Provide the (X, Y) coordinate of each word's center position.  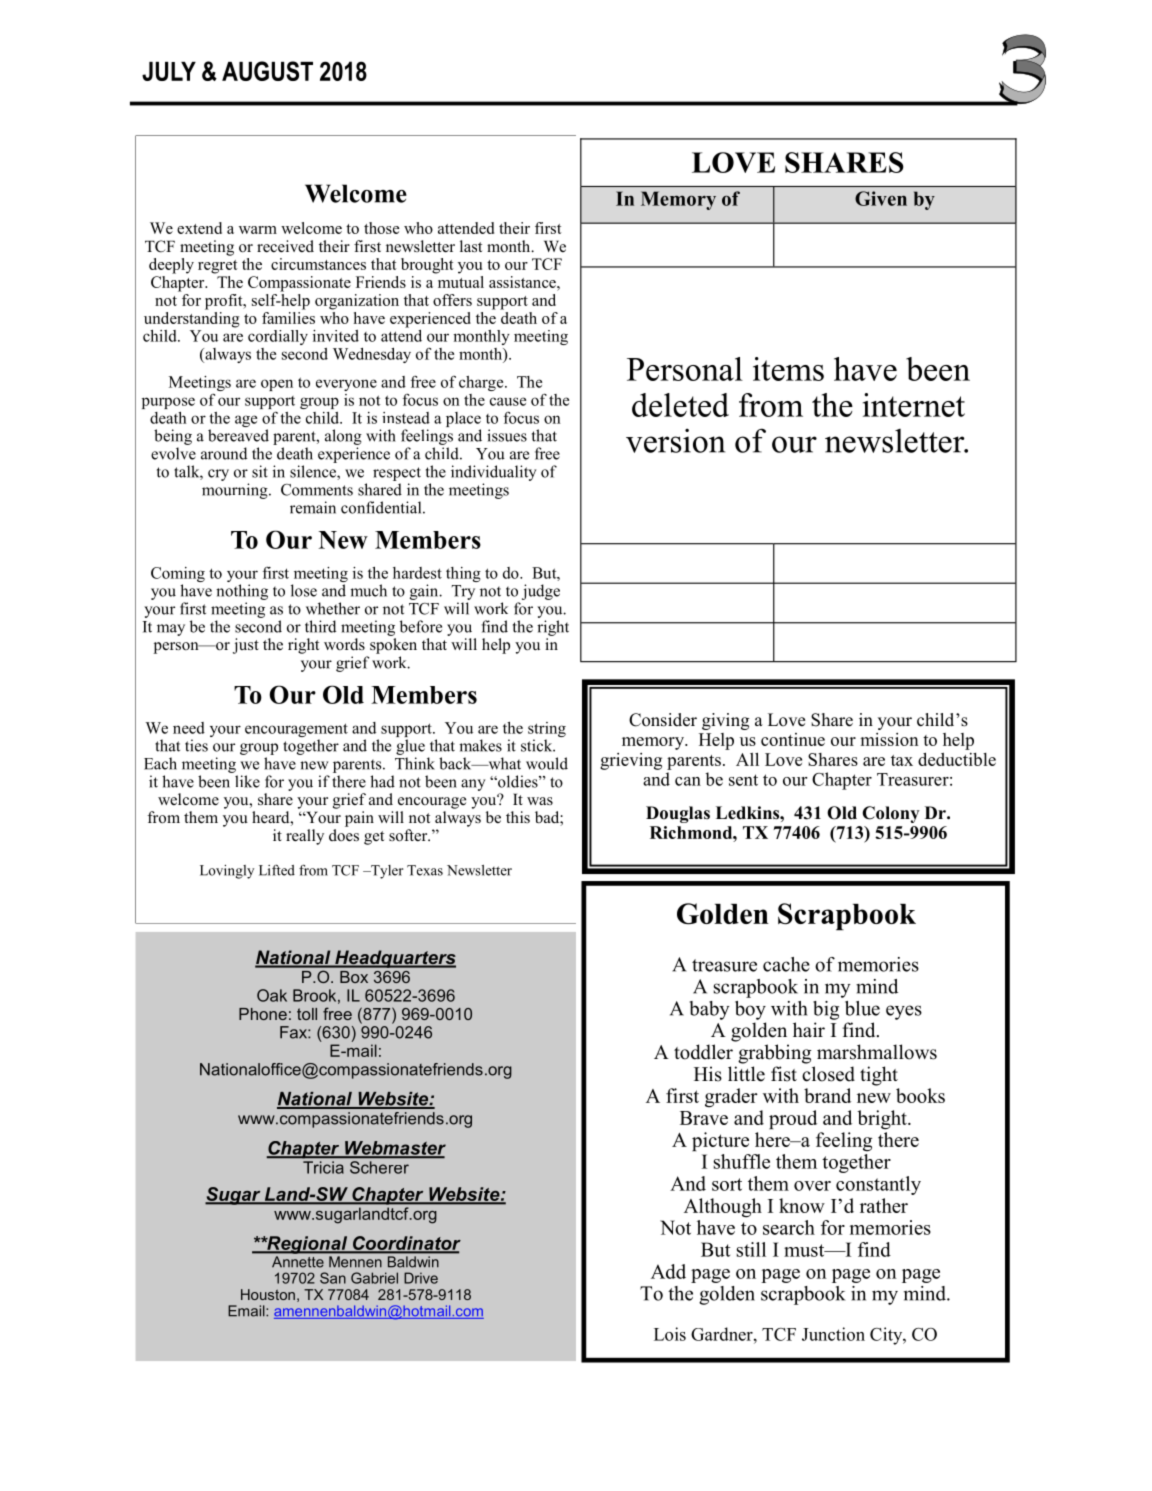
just (246, 646)
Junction (833, 1334)
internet (914, 405)
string (547, 731)
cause (508, 401)
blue (862, 1008)
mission (889, 739)
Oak (272, 995)
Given (881, 198)
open (277, 385)
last (471, 246)
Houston (268, 1294)
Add (668, 1271)
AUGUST (267, 71)
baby (710, 1010)
